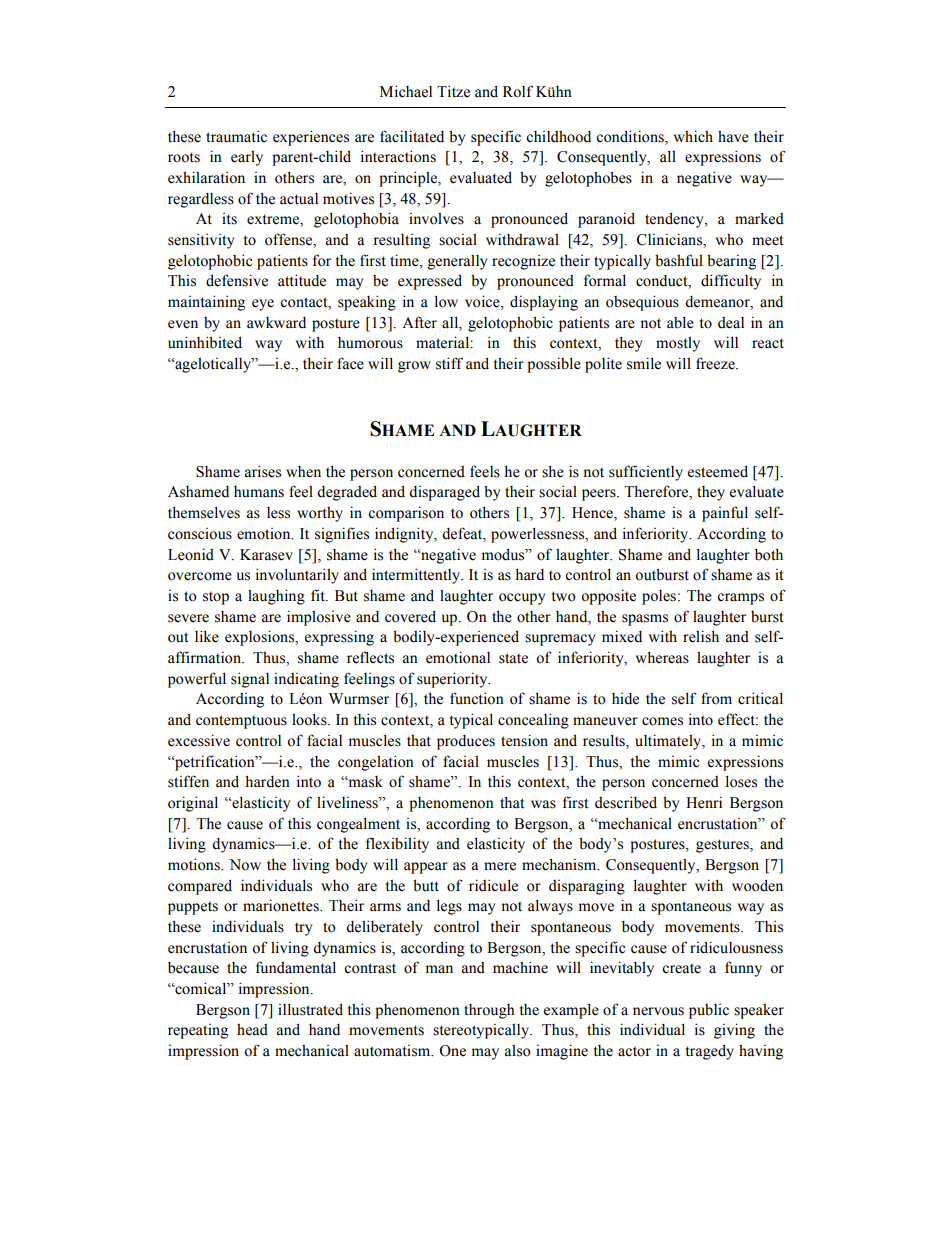 Image resolution: width=952 pixels, height=1233 pixels. I want to click on head, so click(252, 1030).
